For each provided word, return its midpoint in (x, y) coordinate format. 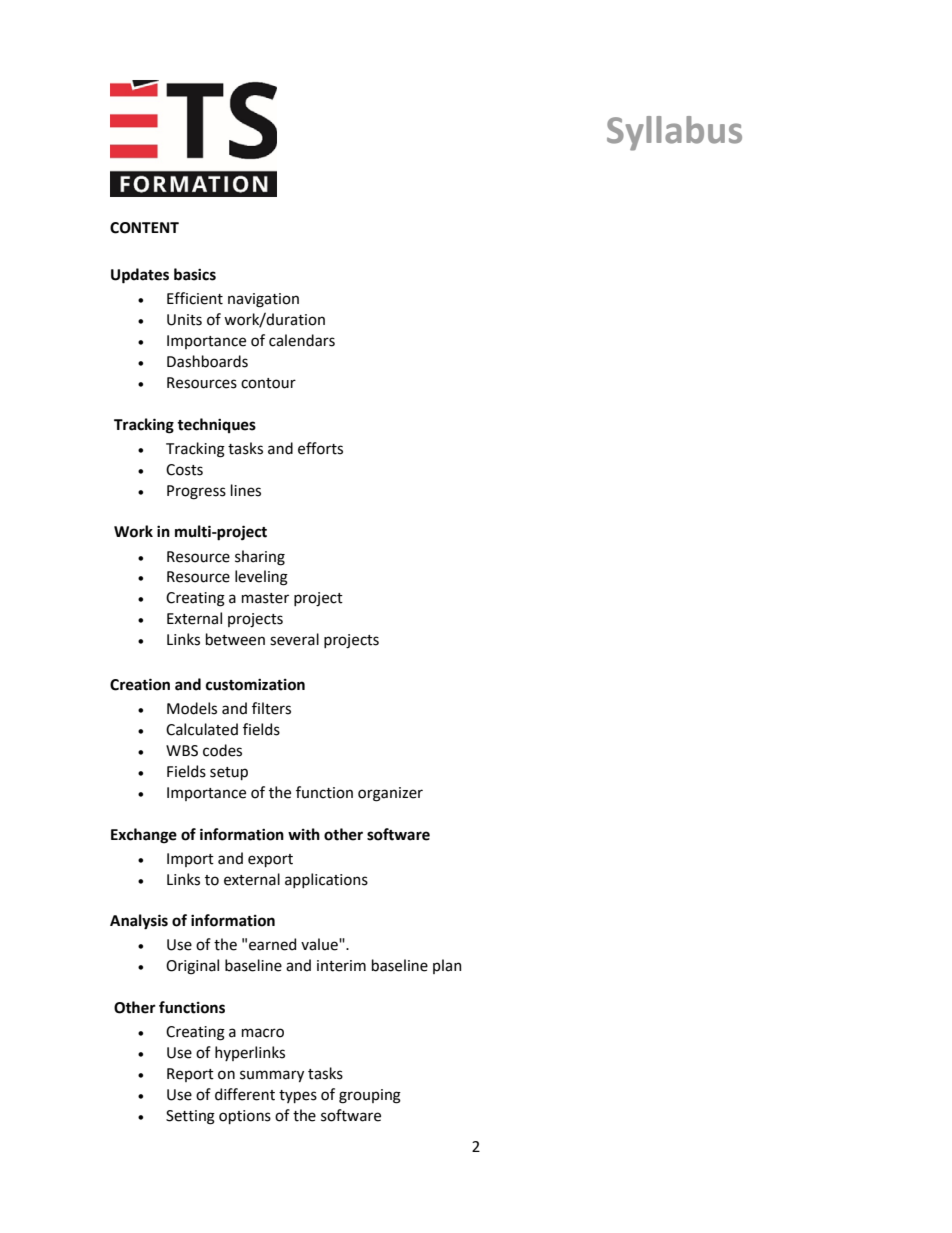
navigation (263, 300)
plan (447, 966)
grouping (370, 1096)
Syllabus (674, 133)
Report (190, 1075)
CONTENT (144, 228)
